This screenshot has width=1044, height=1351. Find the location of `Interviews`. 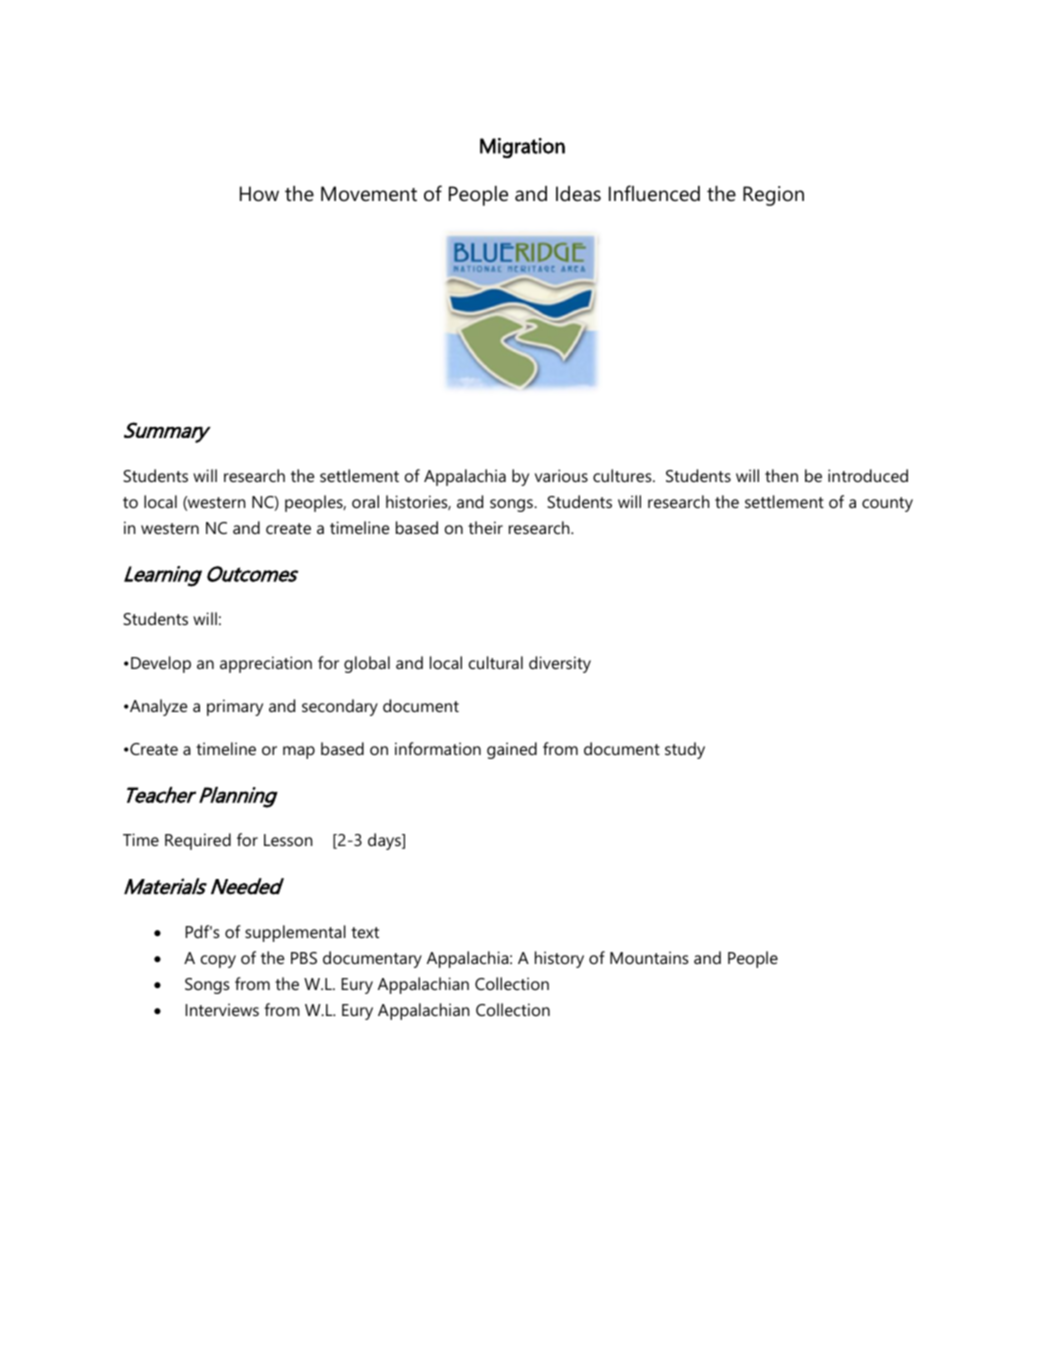

Interviews is located at coordinates (222, 1009).
